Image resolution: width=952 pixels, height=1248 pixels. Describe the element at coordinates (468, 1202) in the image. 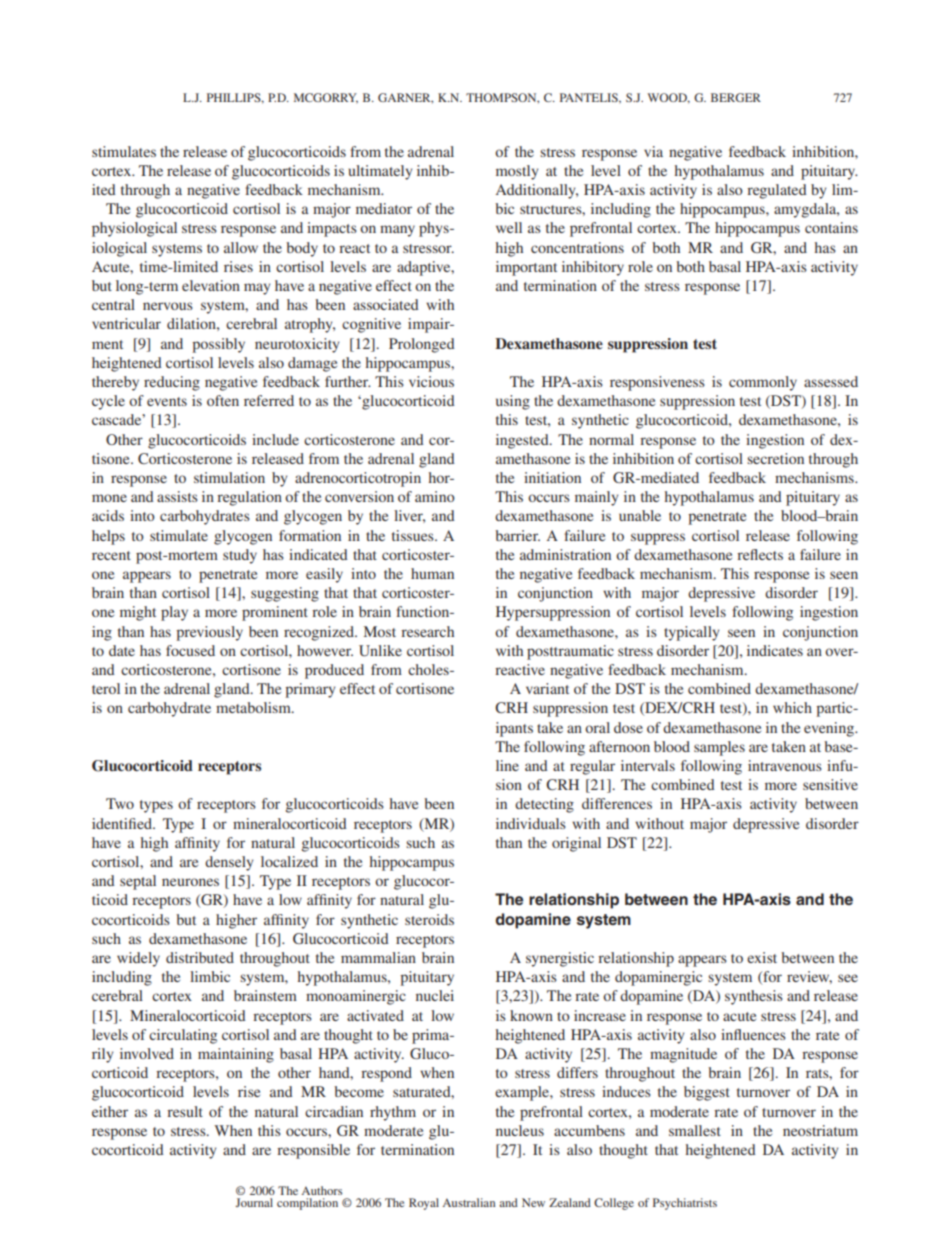

I see `Australian` at that location.
